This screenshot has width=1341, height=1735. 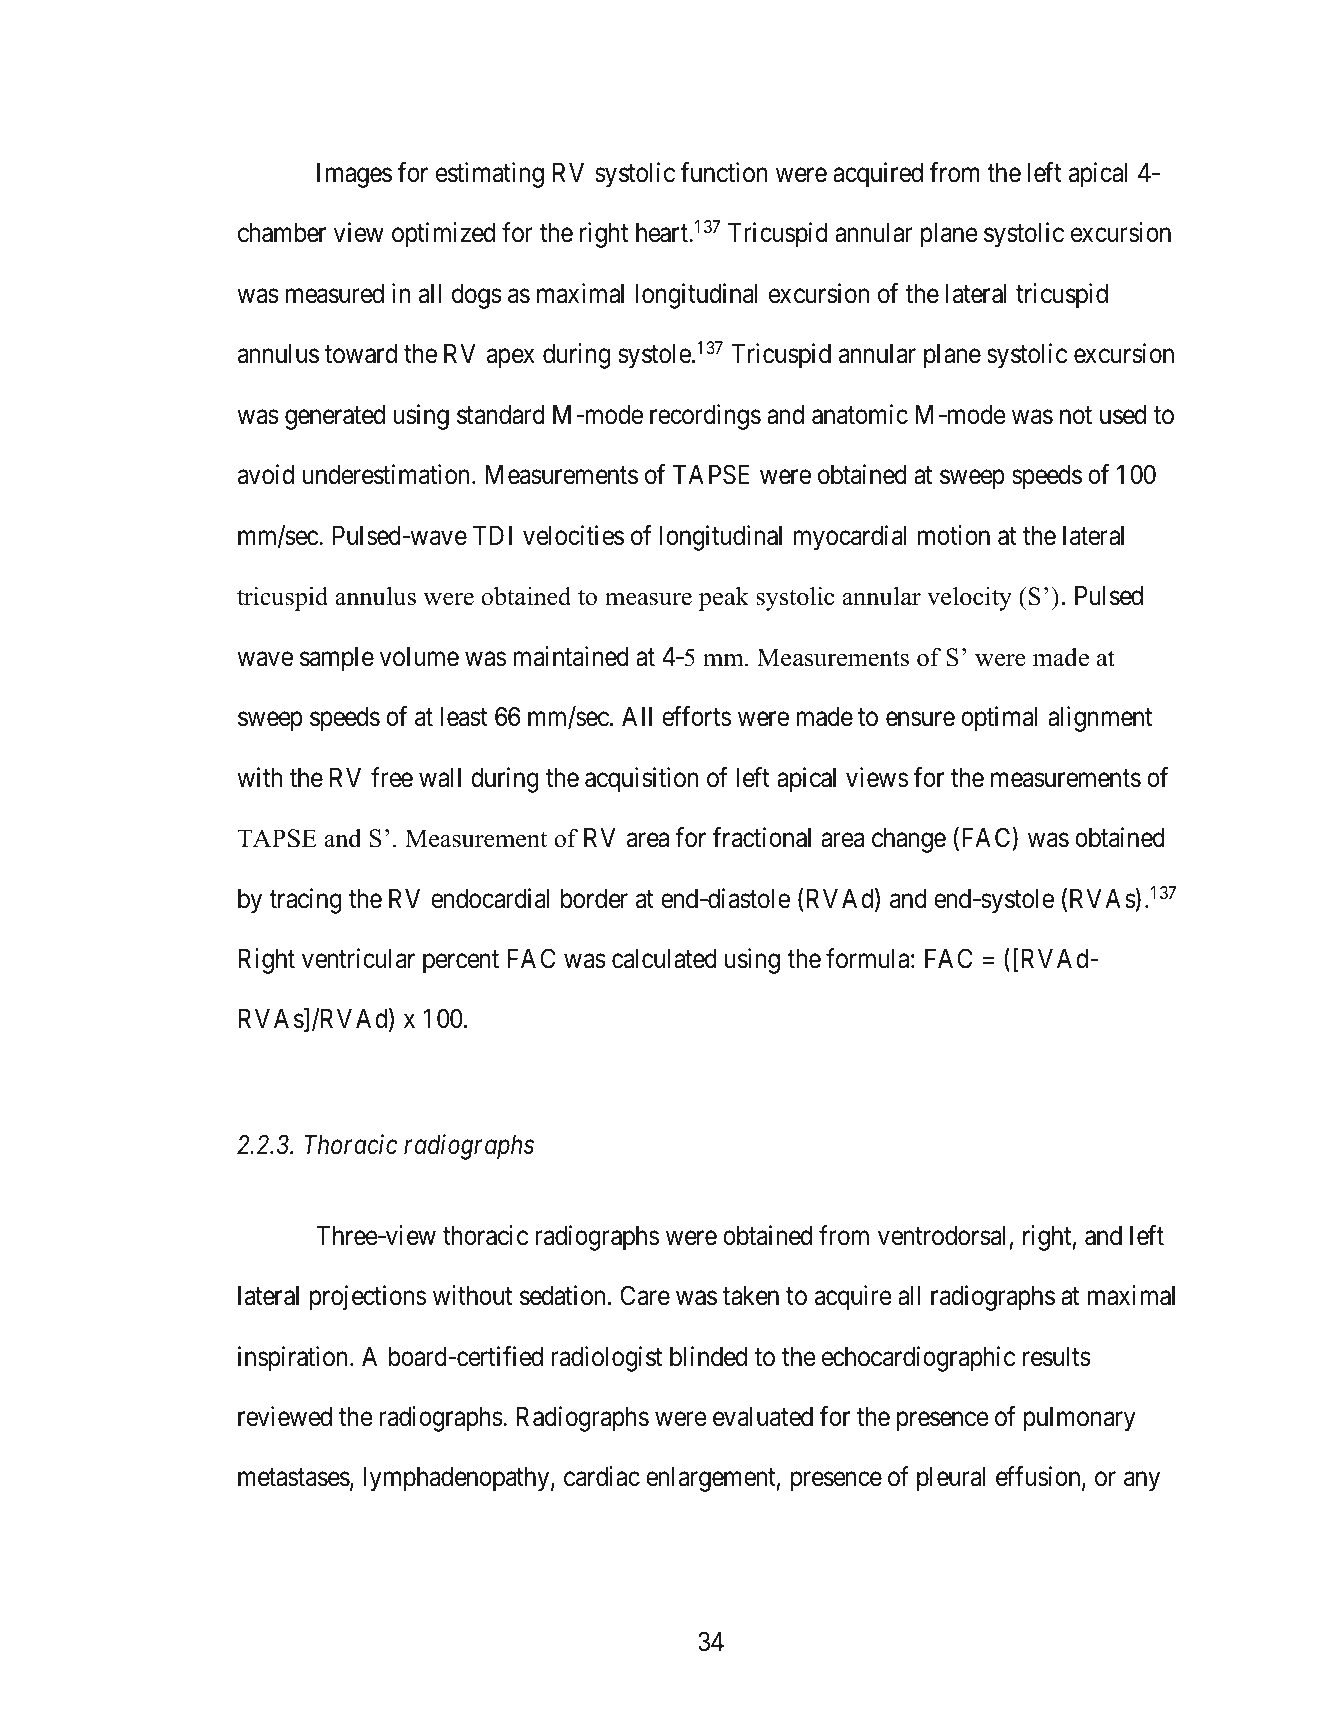 What do you see at coordinates (388, 474) in the screenshot?
I see `underestimation` at bounding box center [388, 474].
